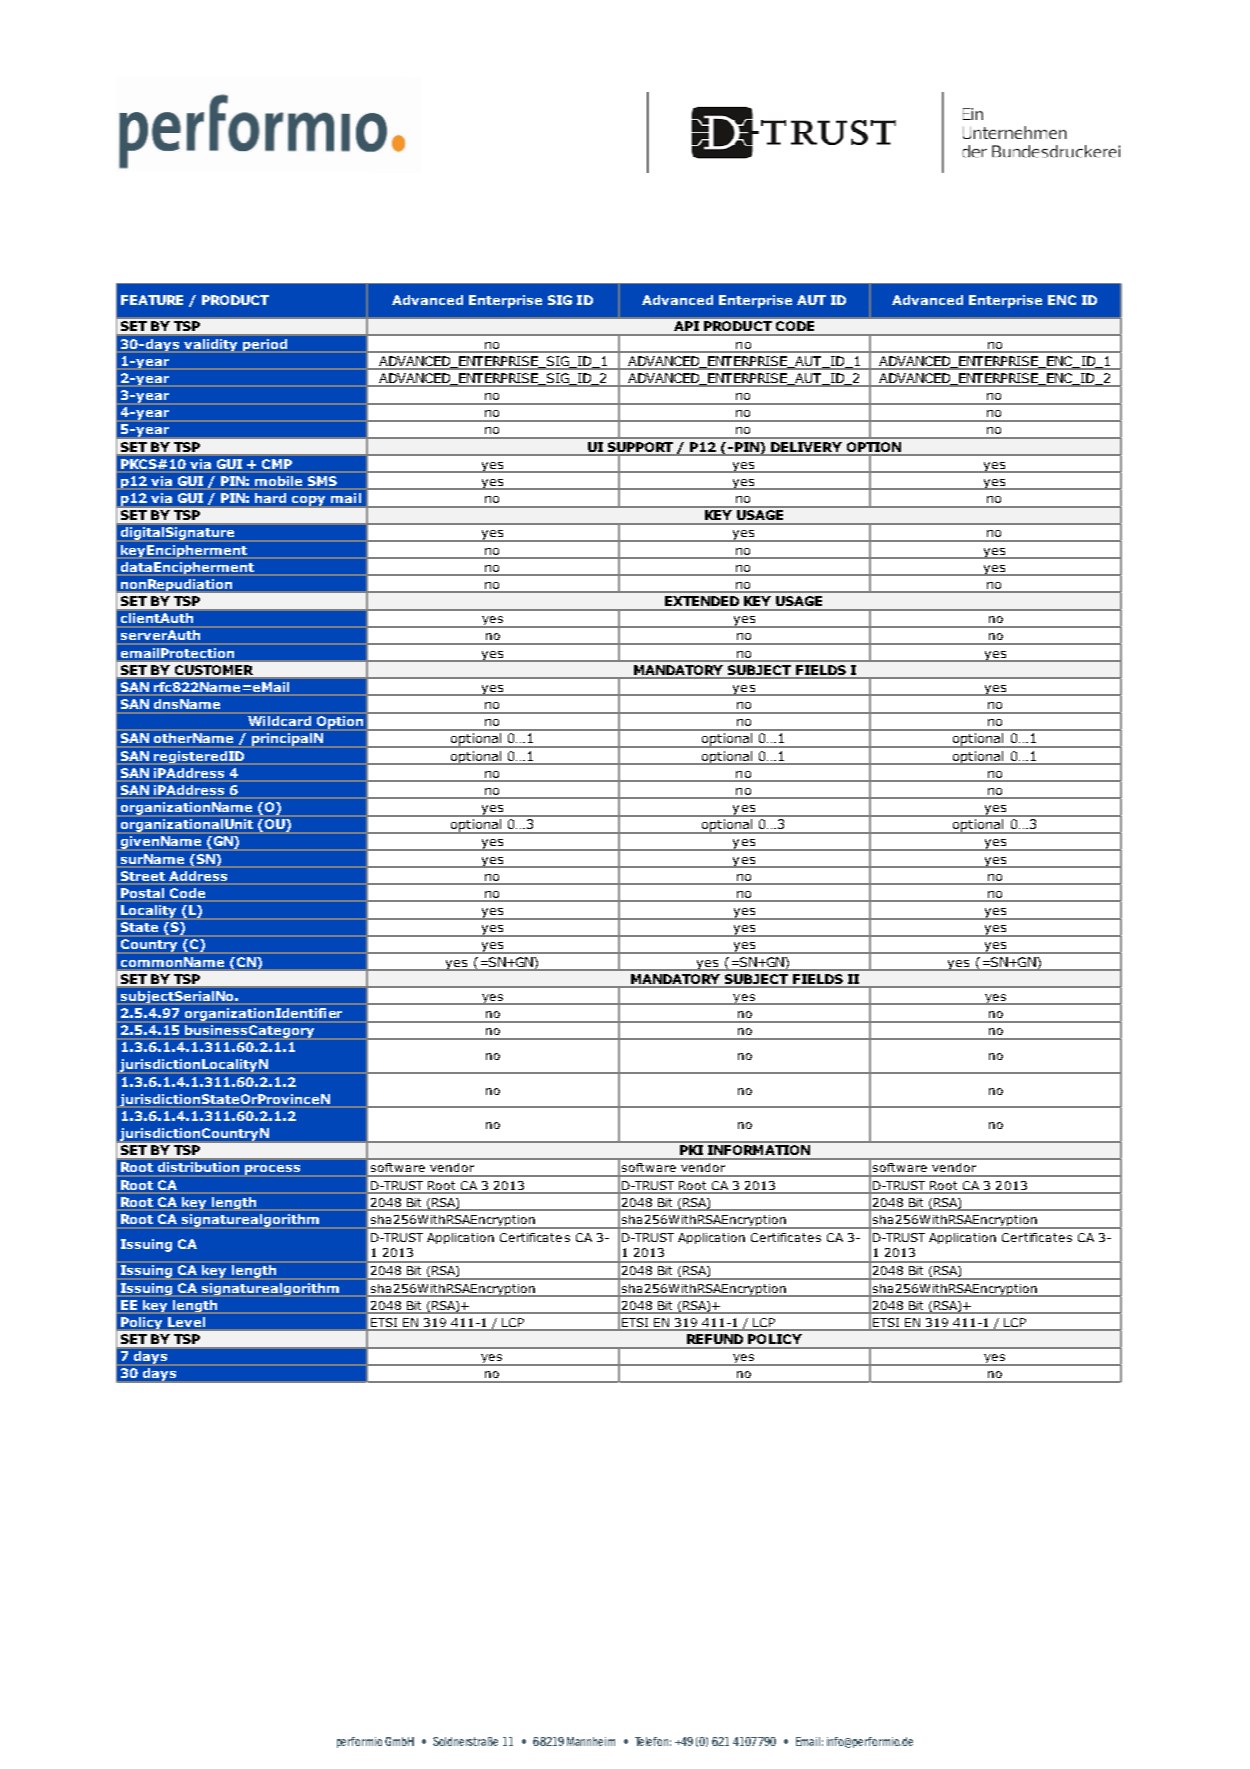 The height and width of the screenshot is (1769, 1250). What do you see at coordinates (278, 481) in the screenshot?
I see `mobile` at bounding box center [278, 481].
